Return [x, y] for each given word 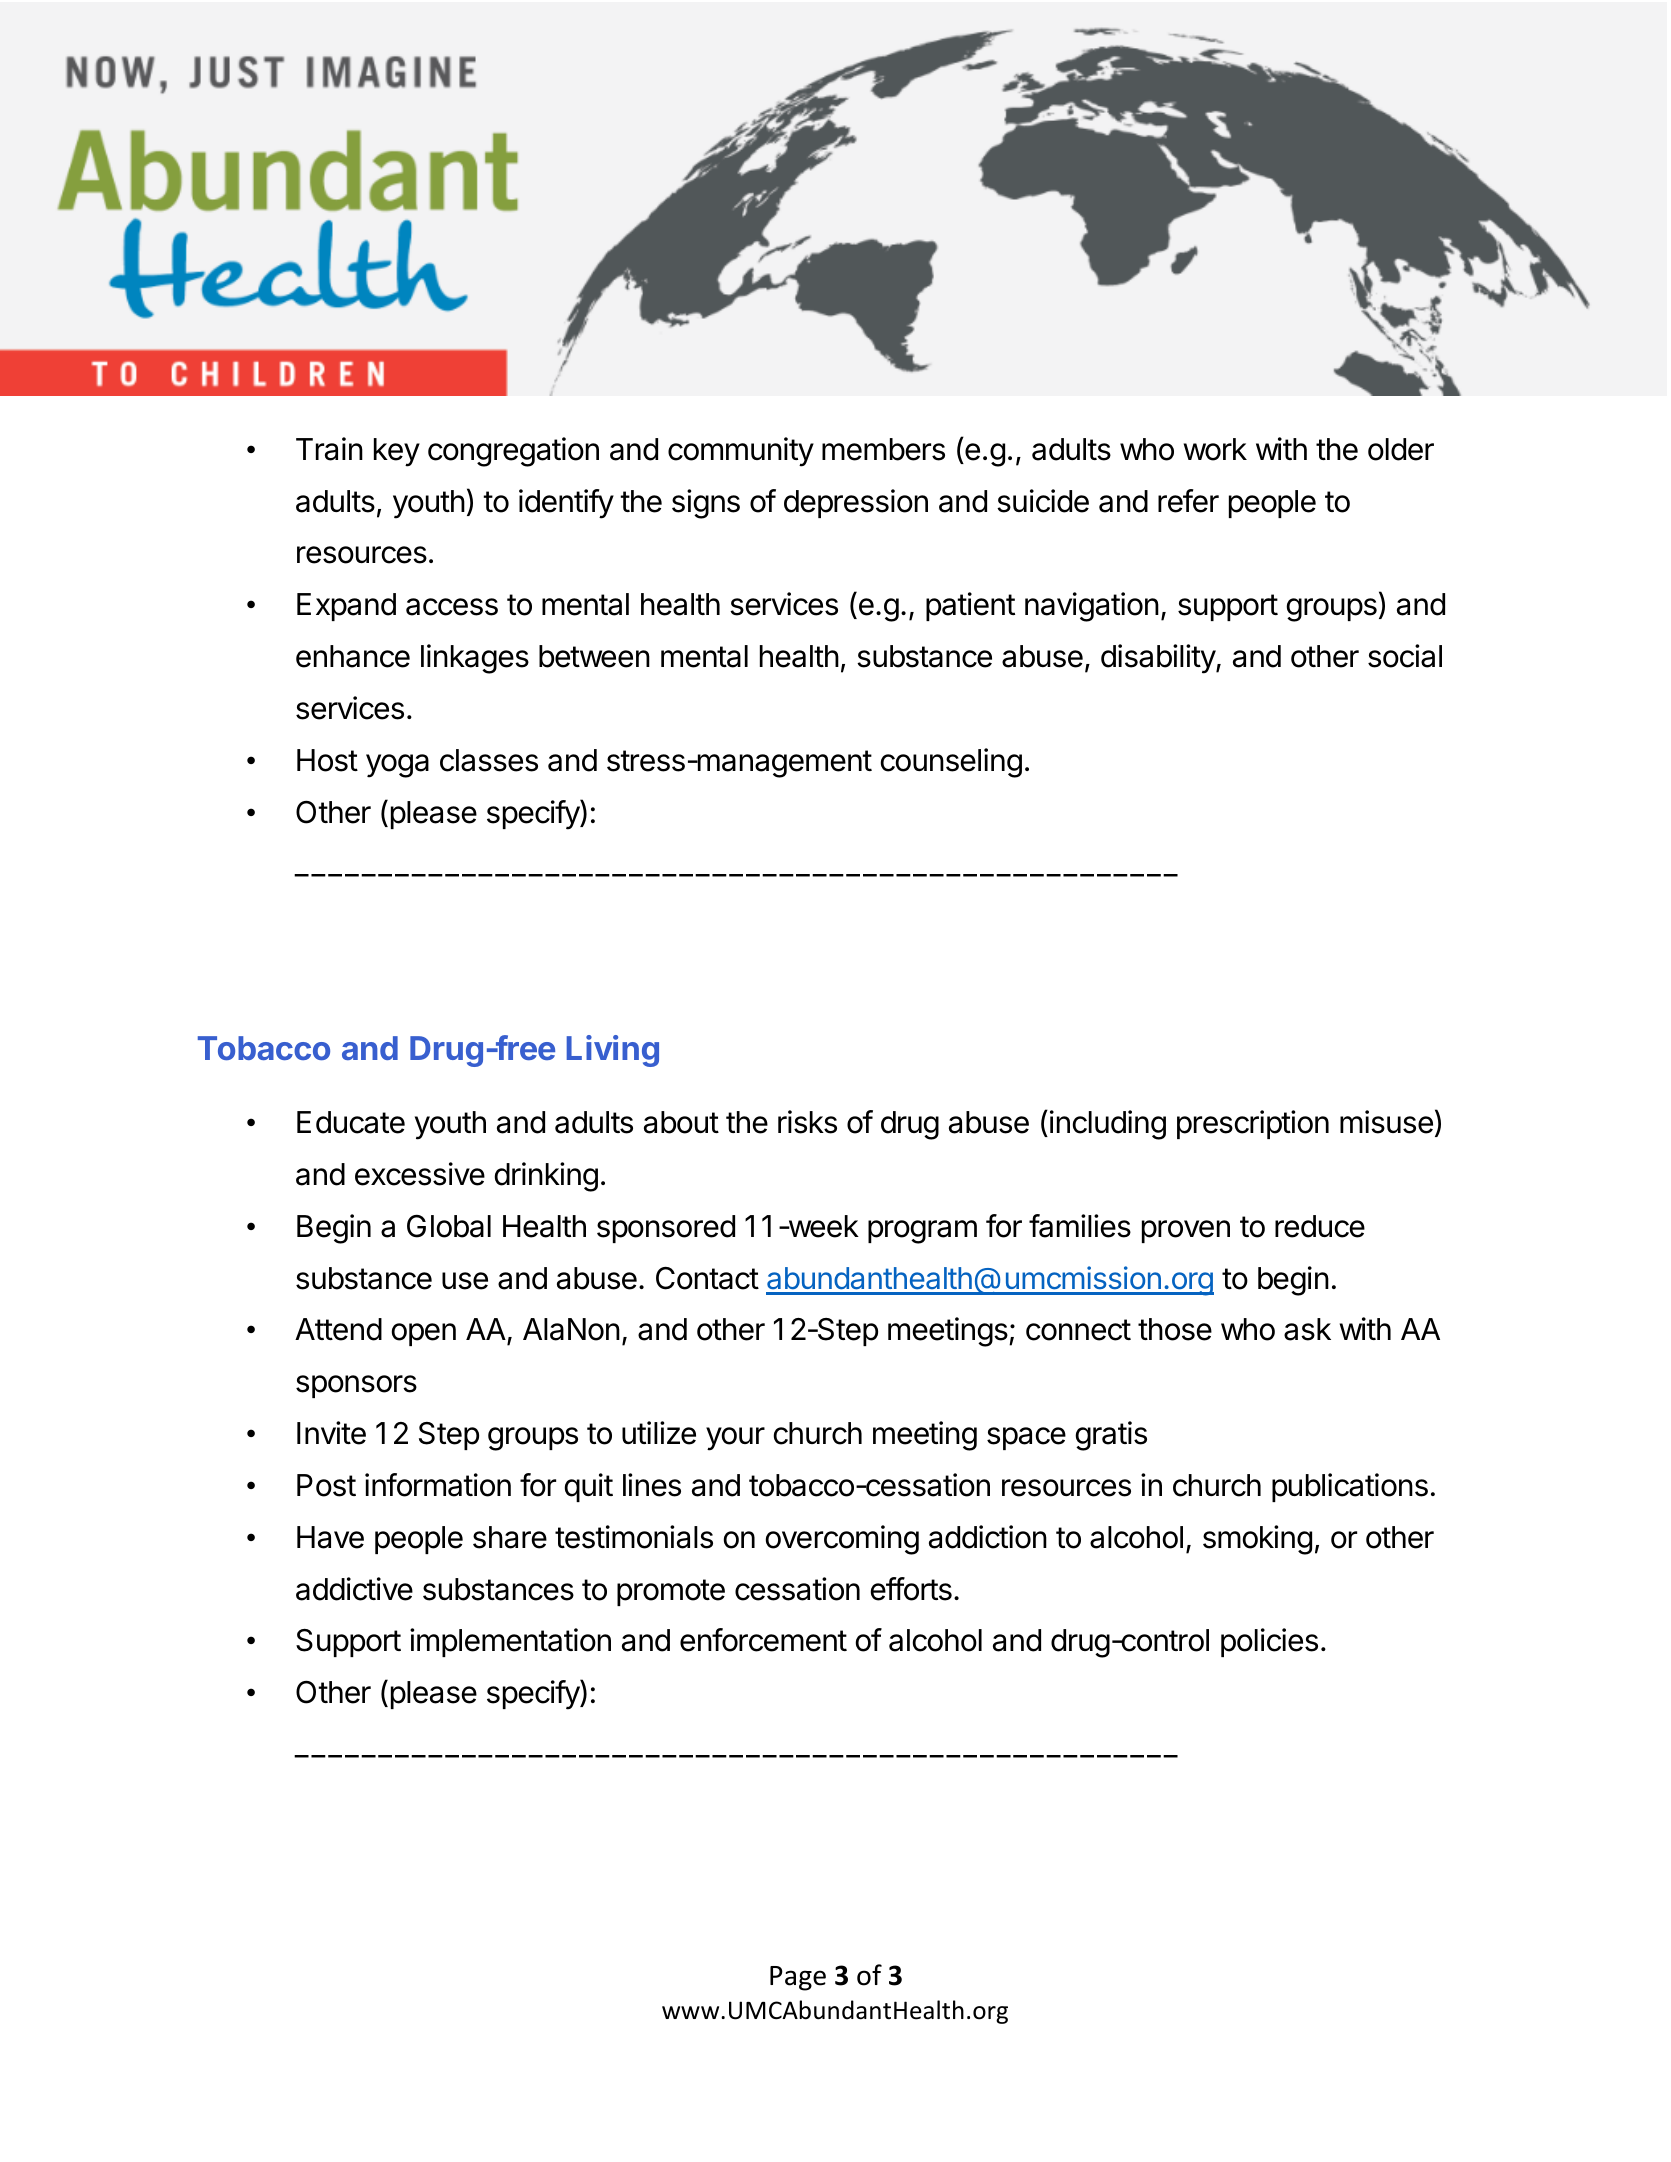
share [510, 1537]
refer [1188, 501]
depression [856, 503]
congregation [513, 452]
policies [1269, 1642]
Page [798, 1978]
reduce [1320, 1226]
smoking [1257, 1540]
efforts [911, 1589]
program [922, 1232]
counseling [951, 763]
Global [449, 1226]
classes [489, 760]
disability [1159, 659]
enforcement [763, 1640]
